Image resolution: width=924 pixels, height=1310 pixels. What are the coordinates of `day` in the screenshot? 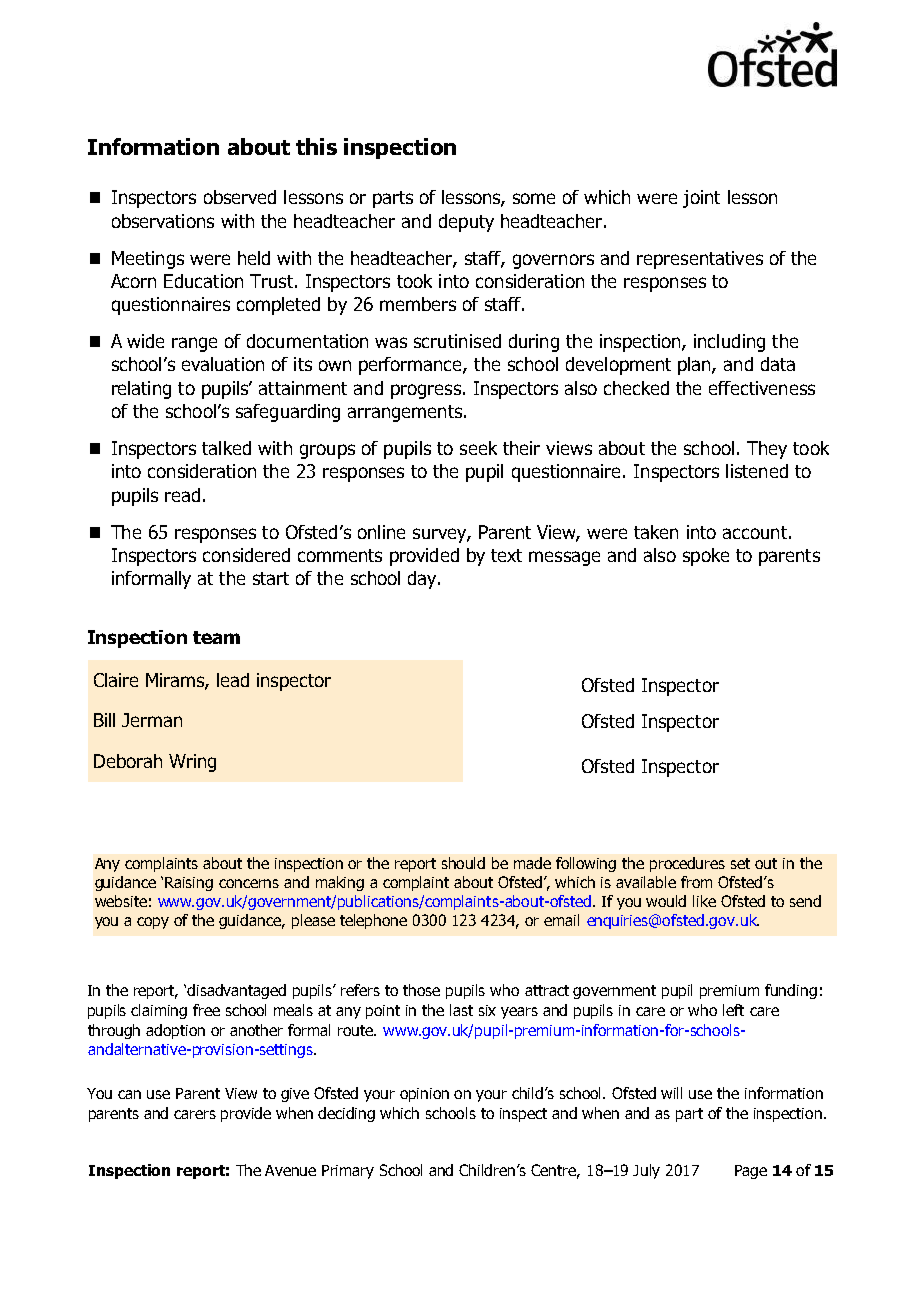 It's located at (423, 580).
